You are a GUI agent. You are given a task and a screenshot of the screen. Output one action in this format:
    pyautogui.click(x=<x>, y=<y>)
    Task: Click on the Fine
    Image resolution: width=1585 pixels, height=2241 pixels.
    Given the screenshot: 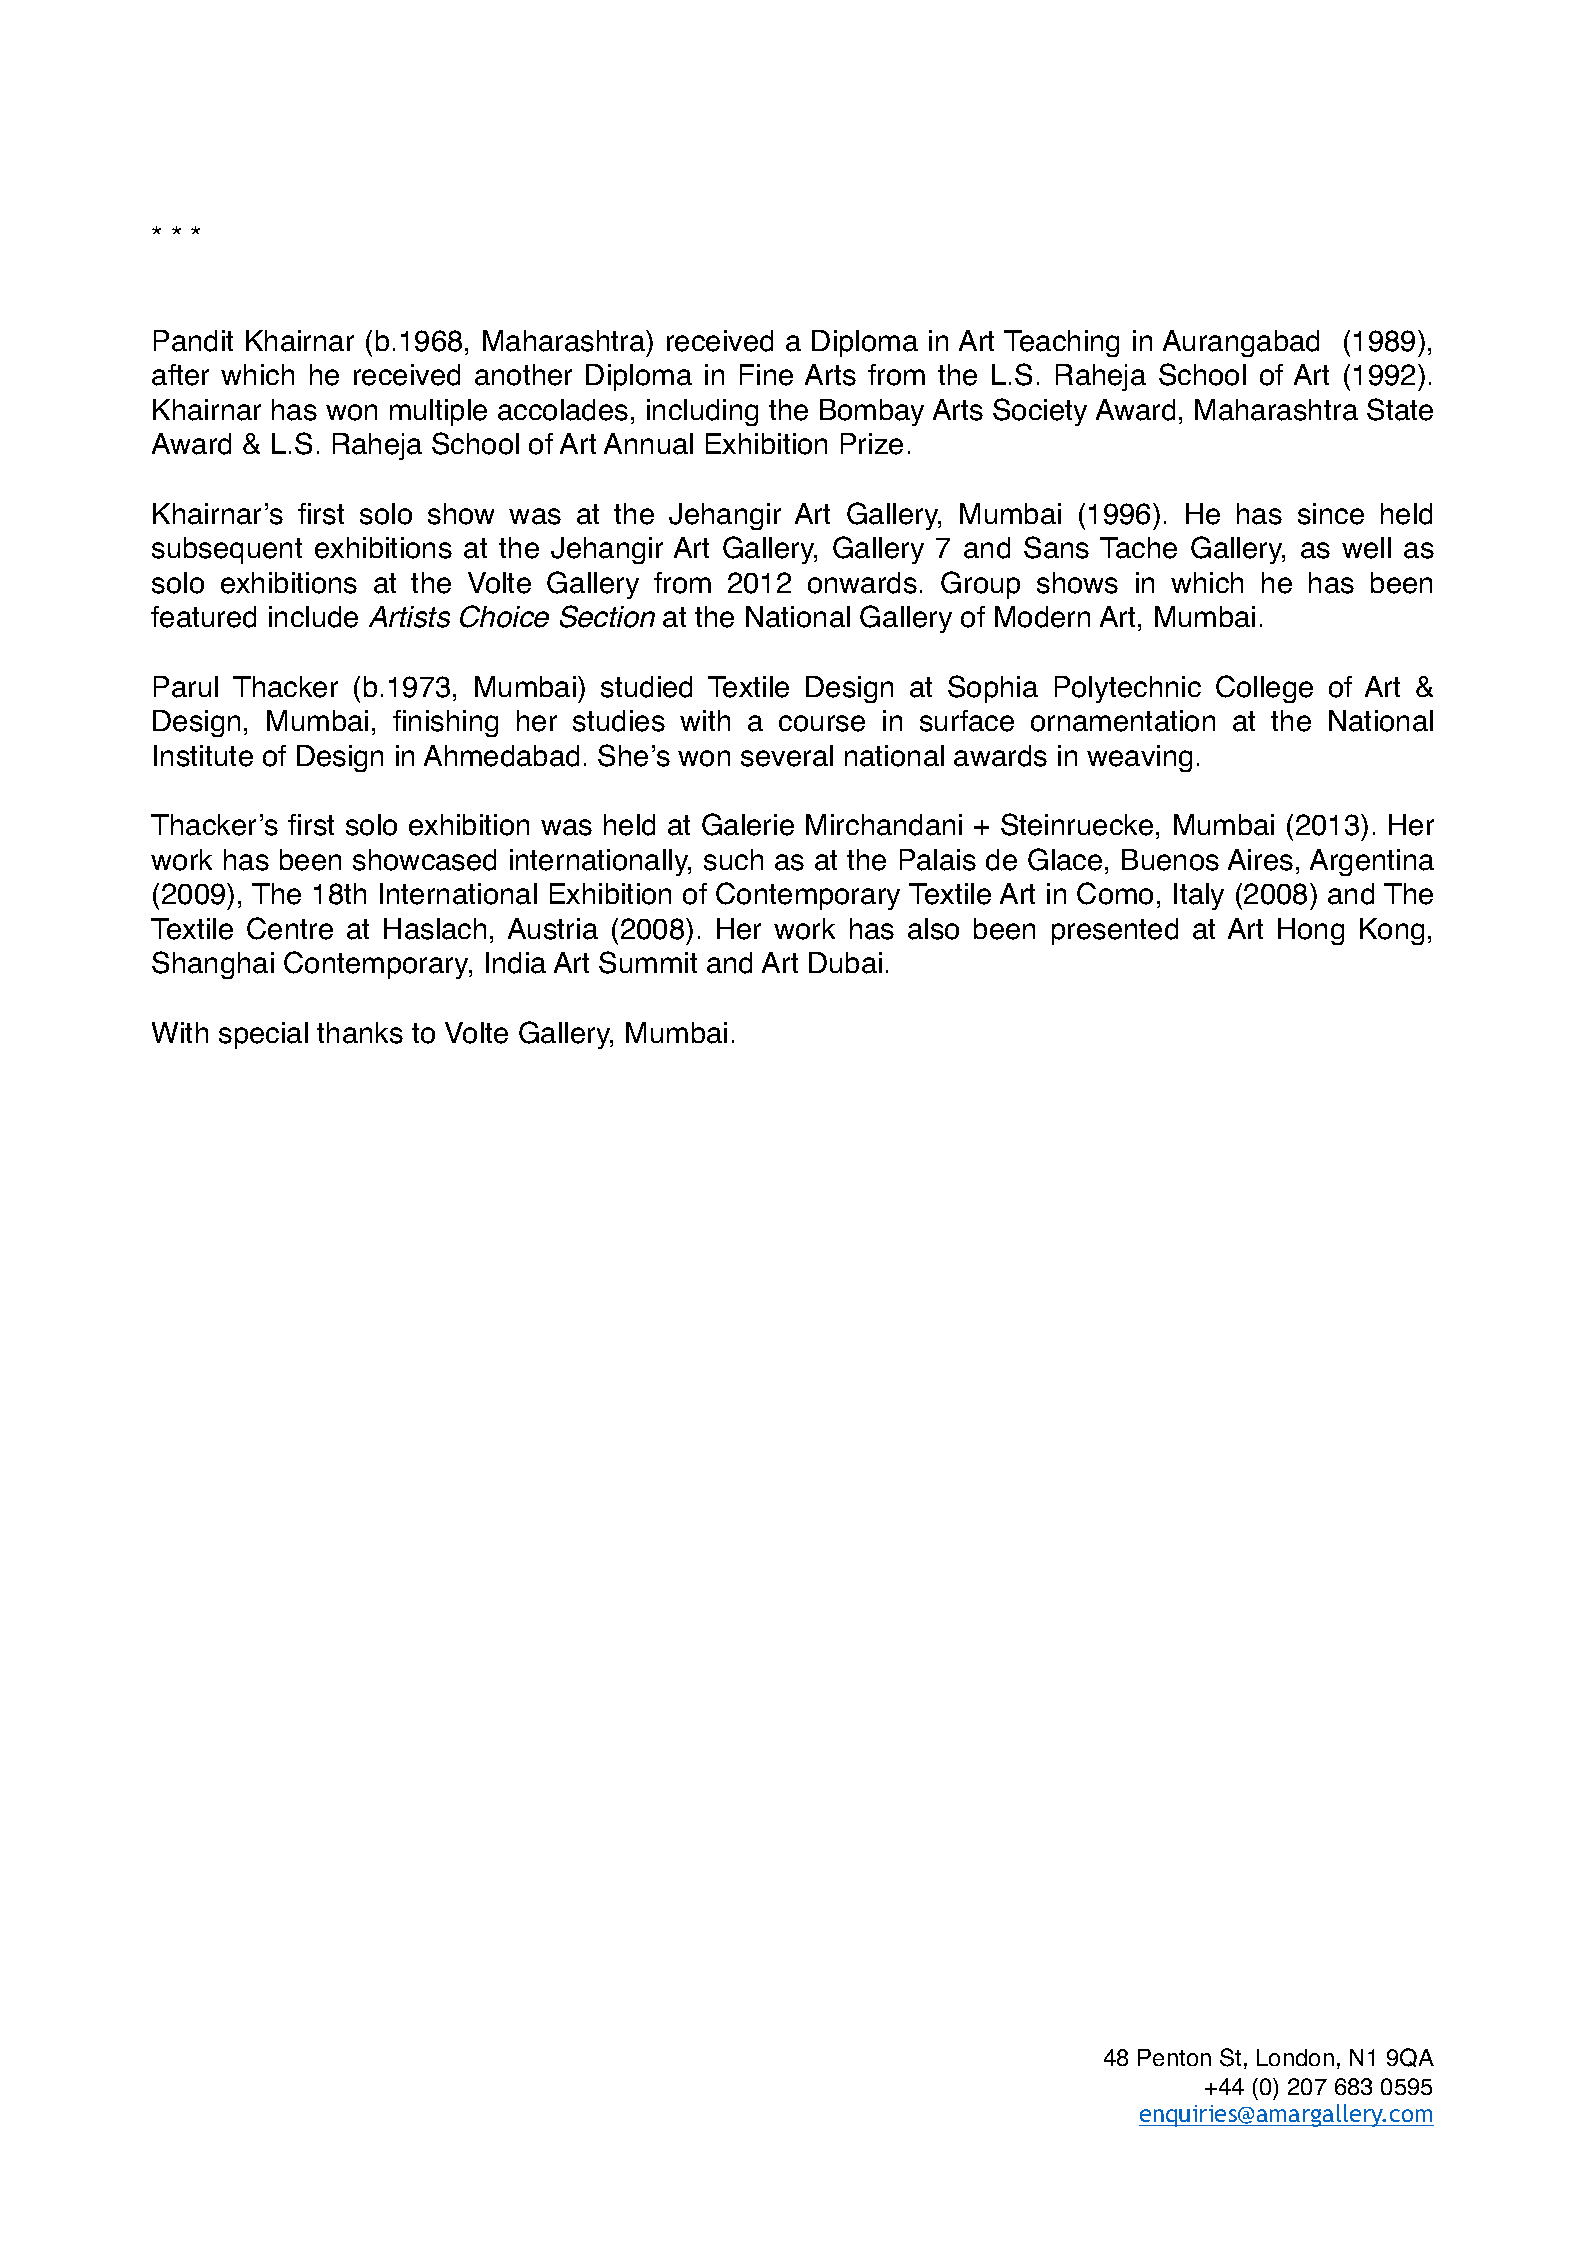 What is the action you would take?
    pyautogui.click(x=766, y=375)
